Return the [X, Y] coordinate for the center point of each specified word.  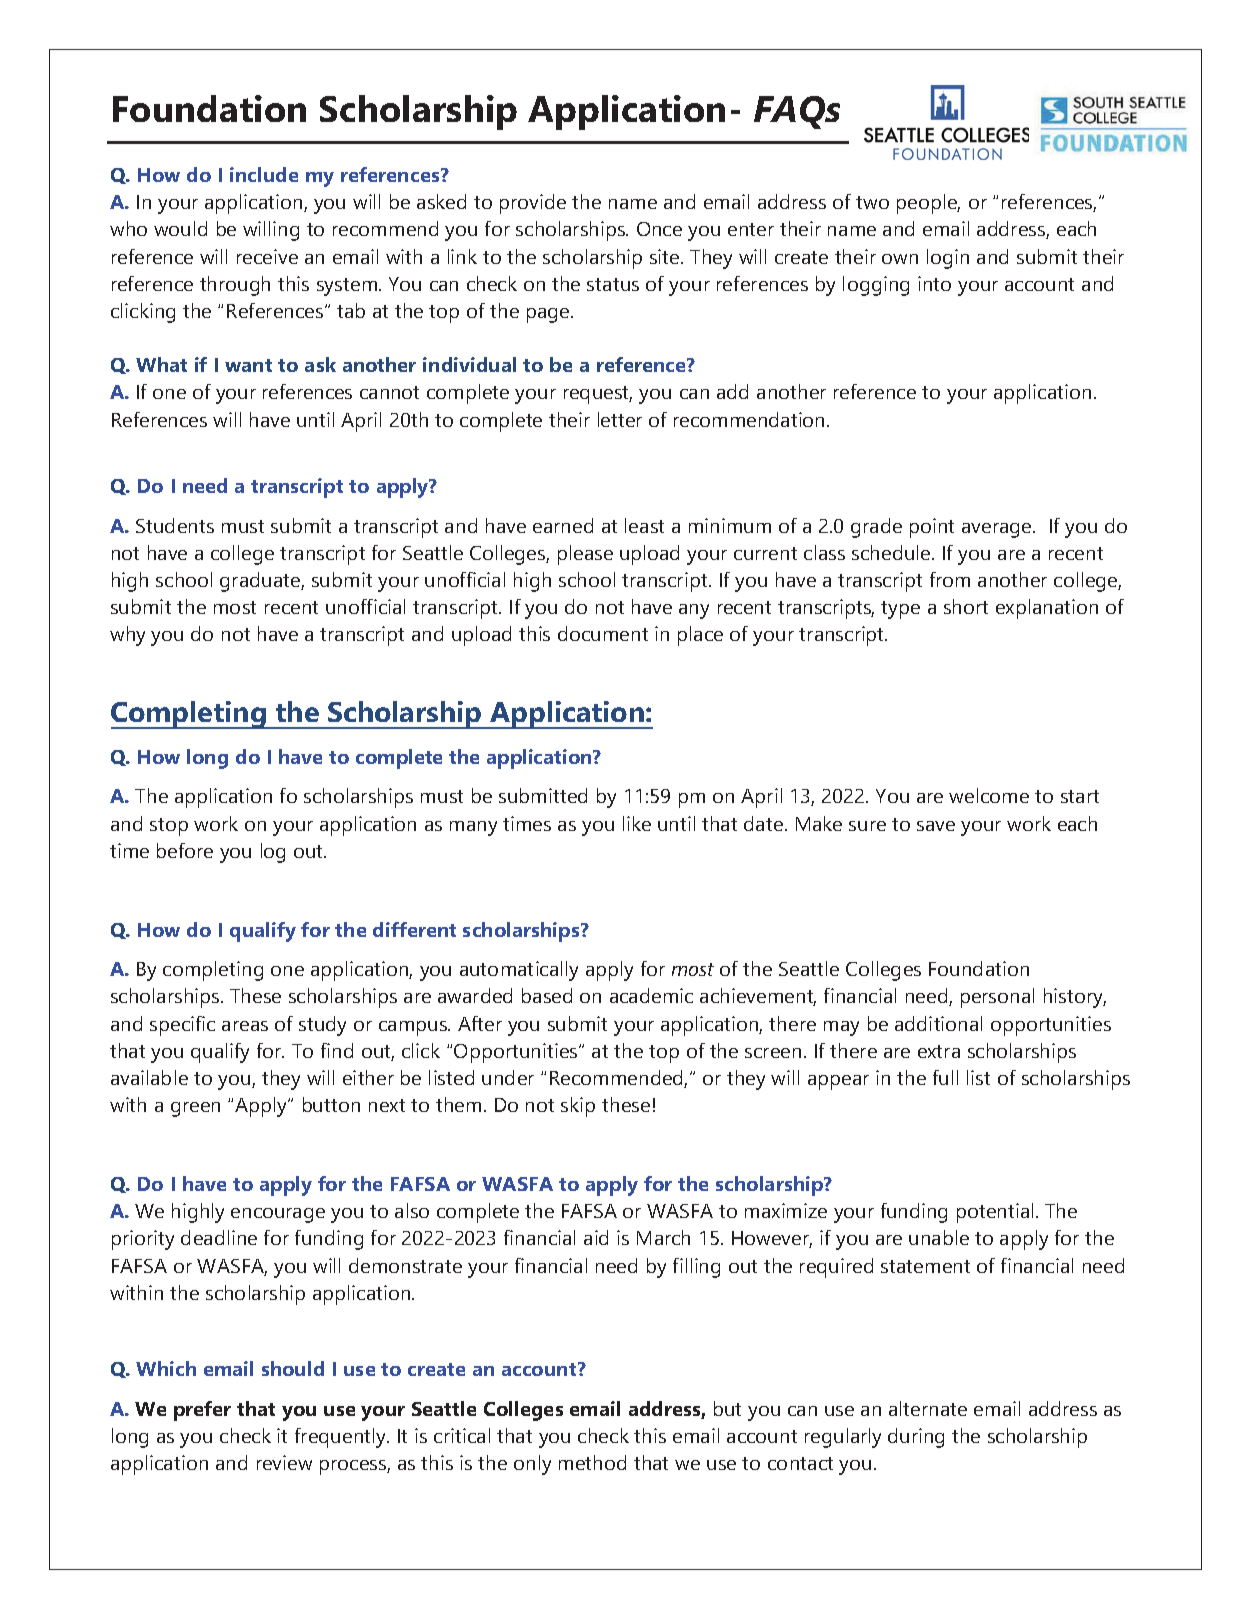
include [264, 174]
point [932, 528]
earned [563, 525]
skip [578, 1107]
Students [175, 525]
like [637, 823]
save [936, 826]
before [185, 850]
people [928, 204]
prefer [202, 1411]
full [945, 1077]
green [195, 1109]
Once [659, 229]
